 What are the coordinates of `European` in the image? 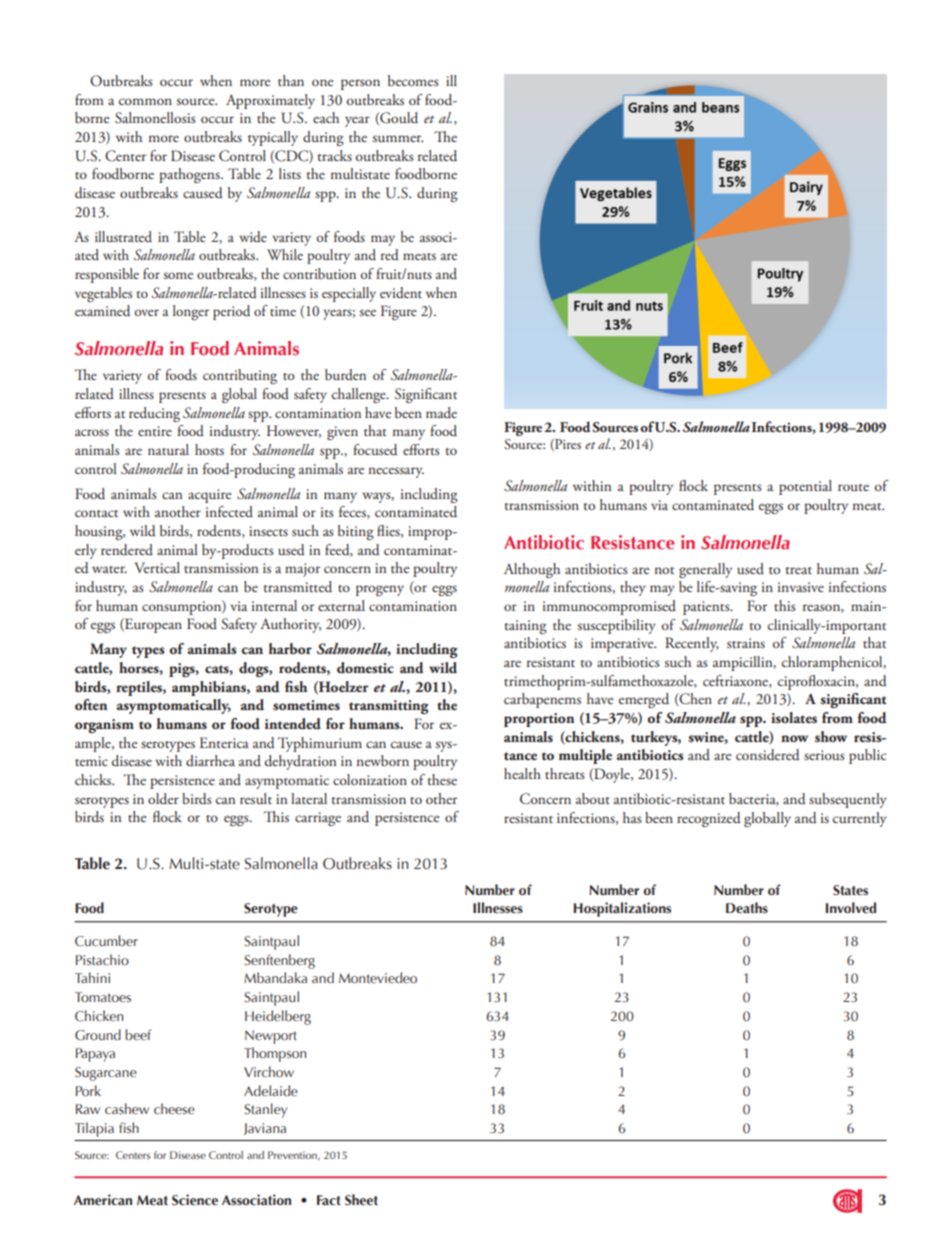 It's located at (152, 625).
